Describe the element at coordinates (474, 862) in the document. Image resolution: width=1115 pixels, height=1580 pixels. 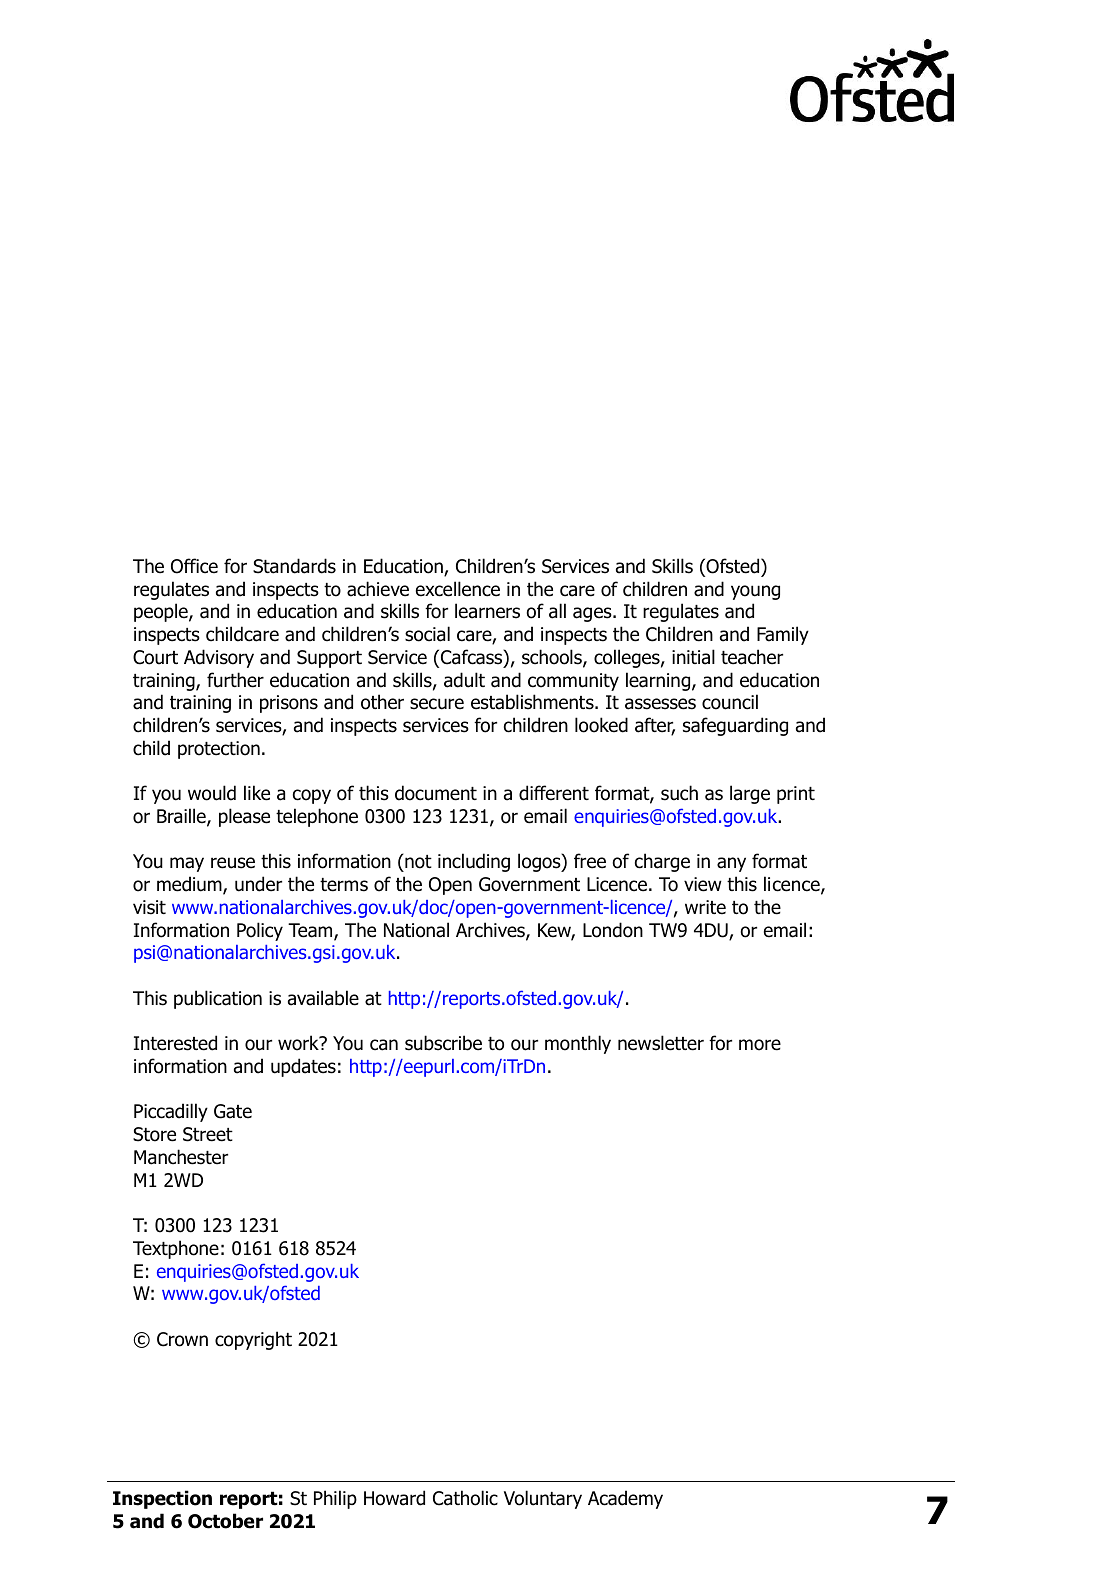
I see `including` at that location.
